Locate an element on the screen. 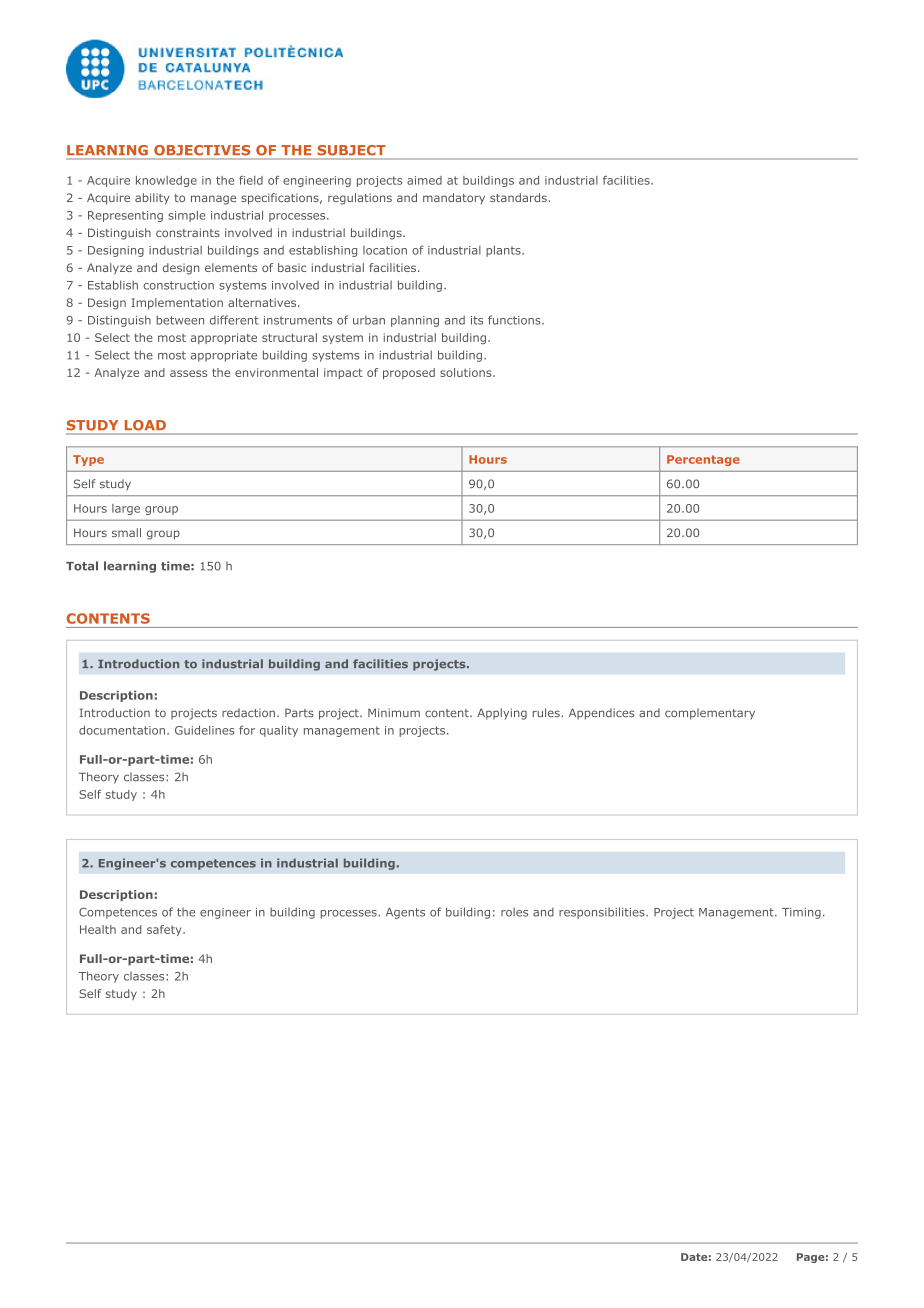  standards is located at coordinates (519, 197).
